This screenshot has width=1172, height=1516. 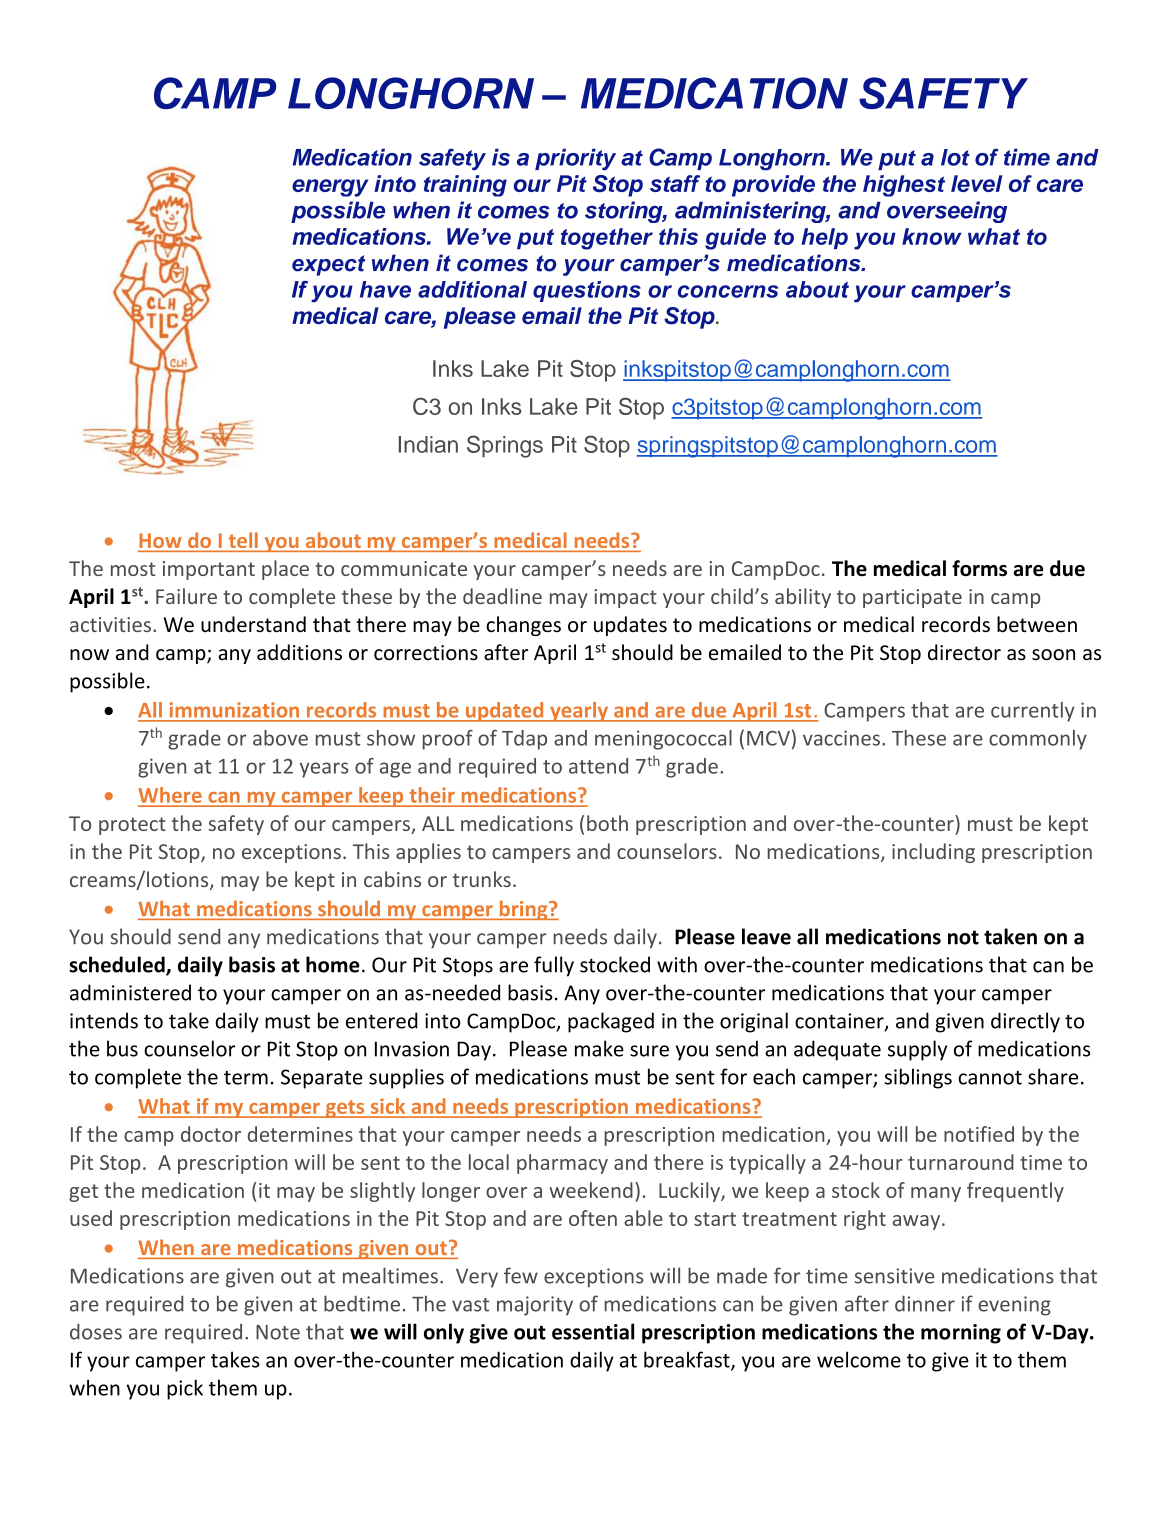 What do you see at coordinates (330, 188) in the screenshot?
I see `energy` at bounding box center [330, 188].
